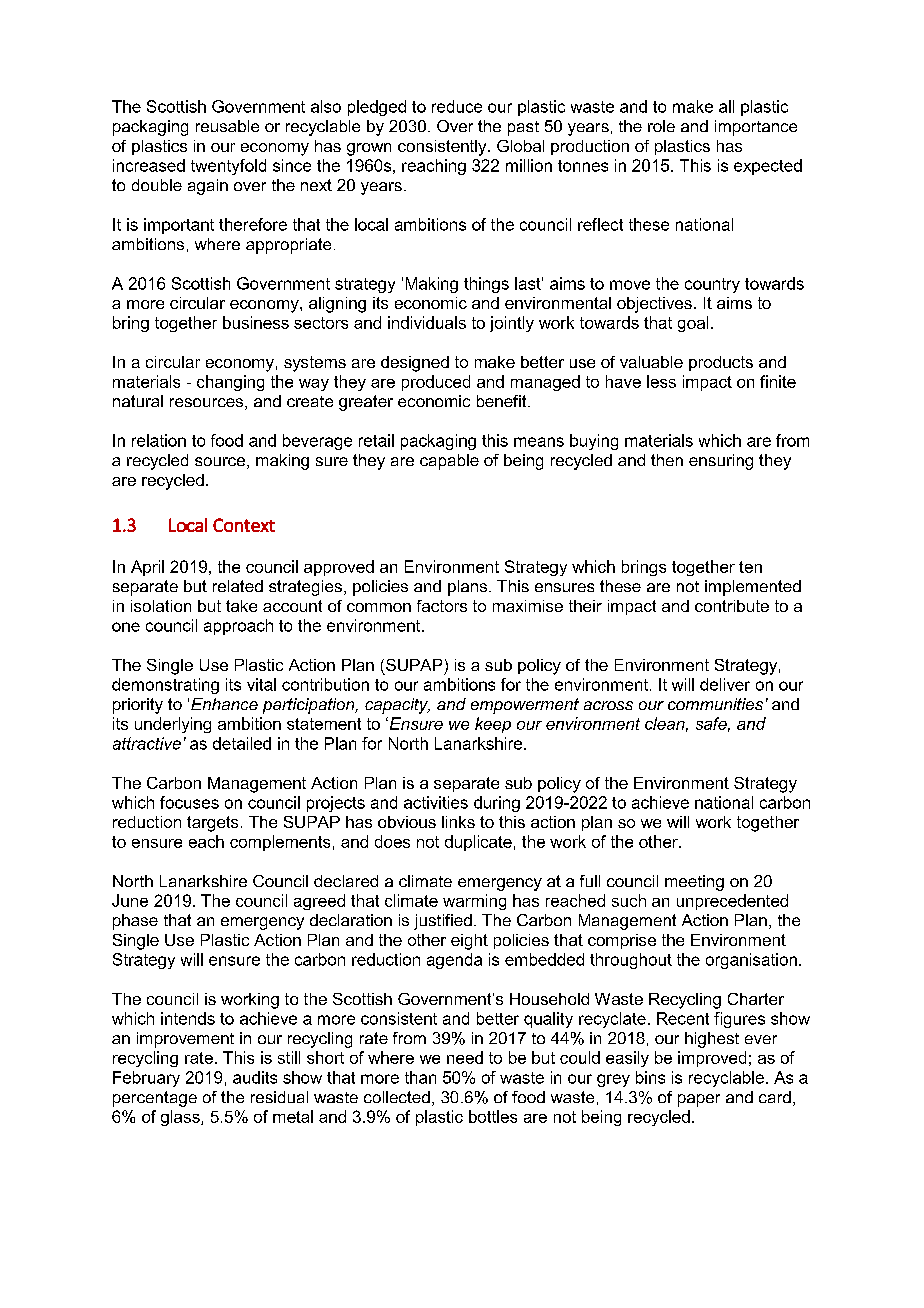  I want to click on communities, so click(715, 704).
